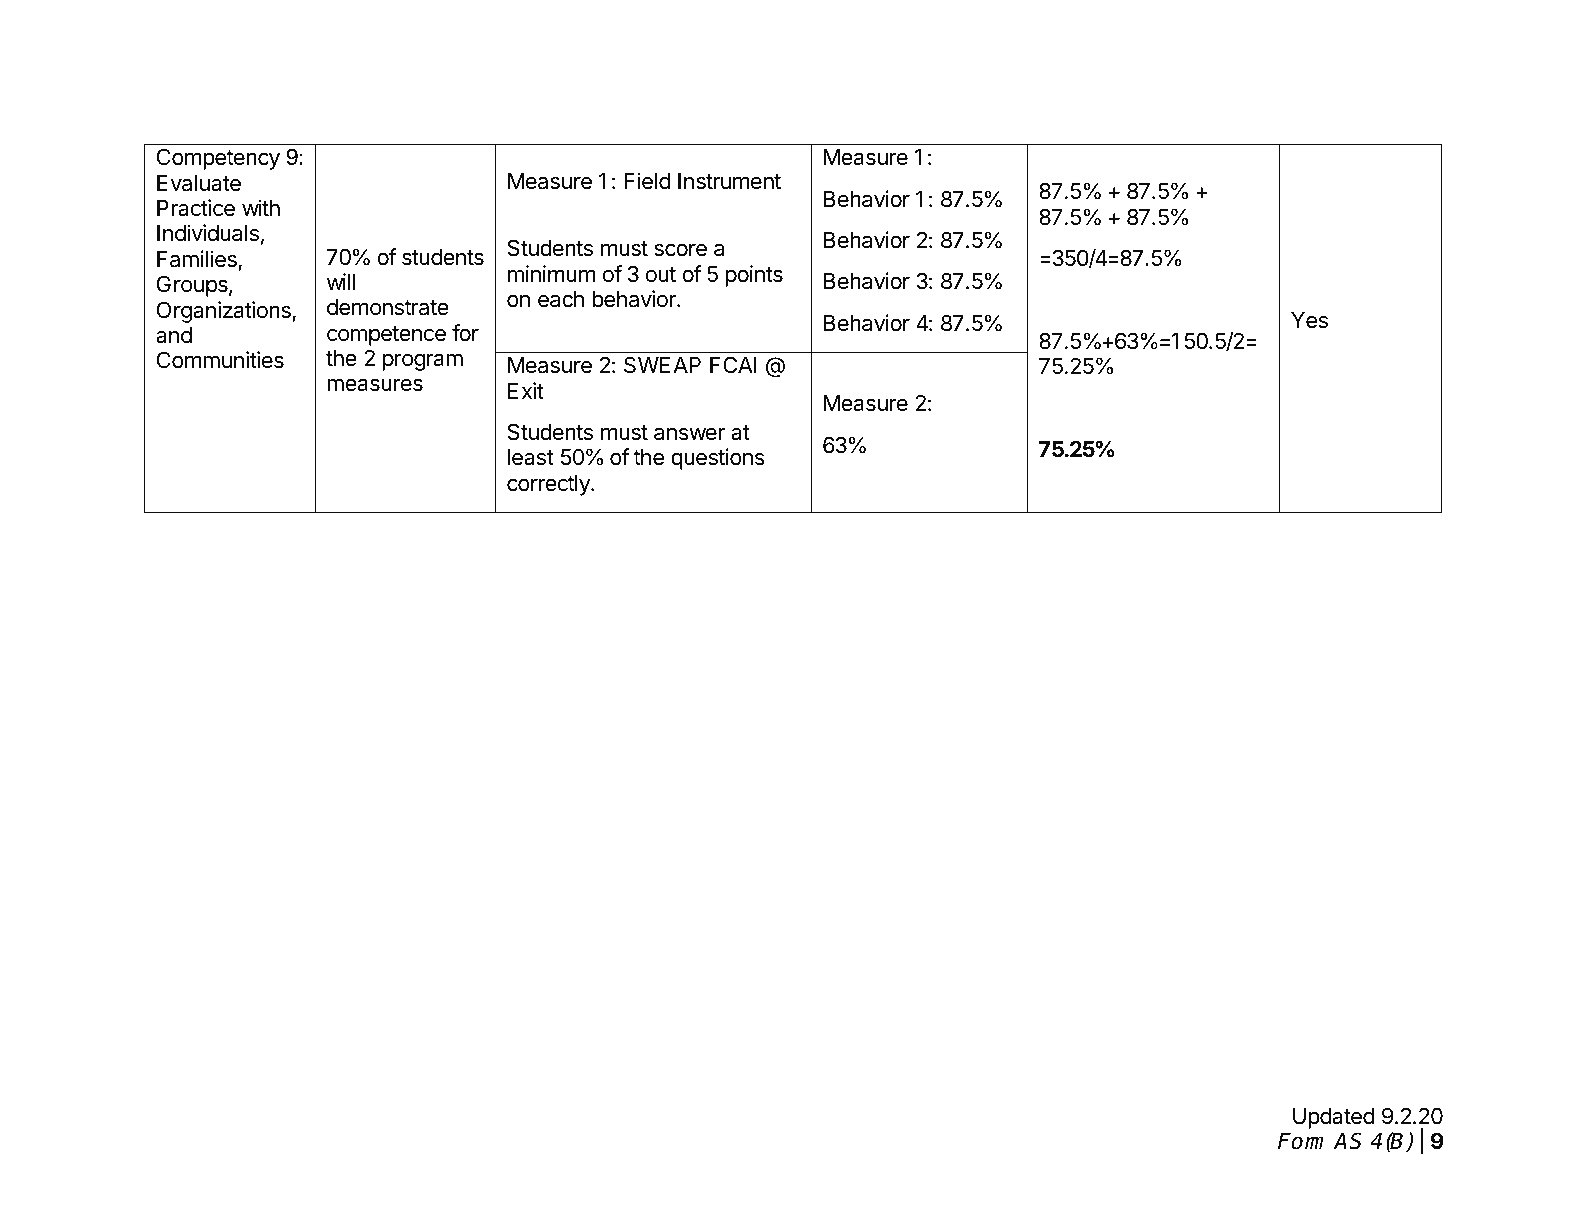 The height and width of the screenshot is (1226, 1586). I want to click on Updated, so click(1333, 1118).
